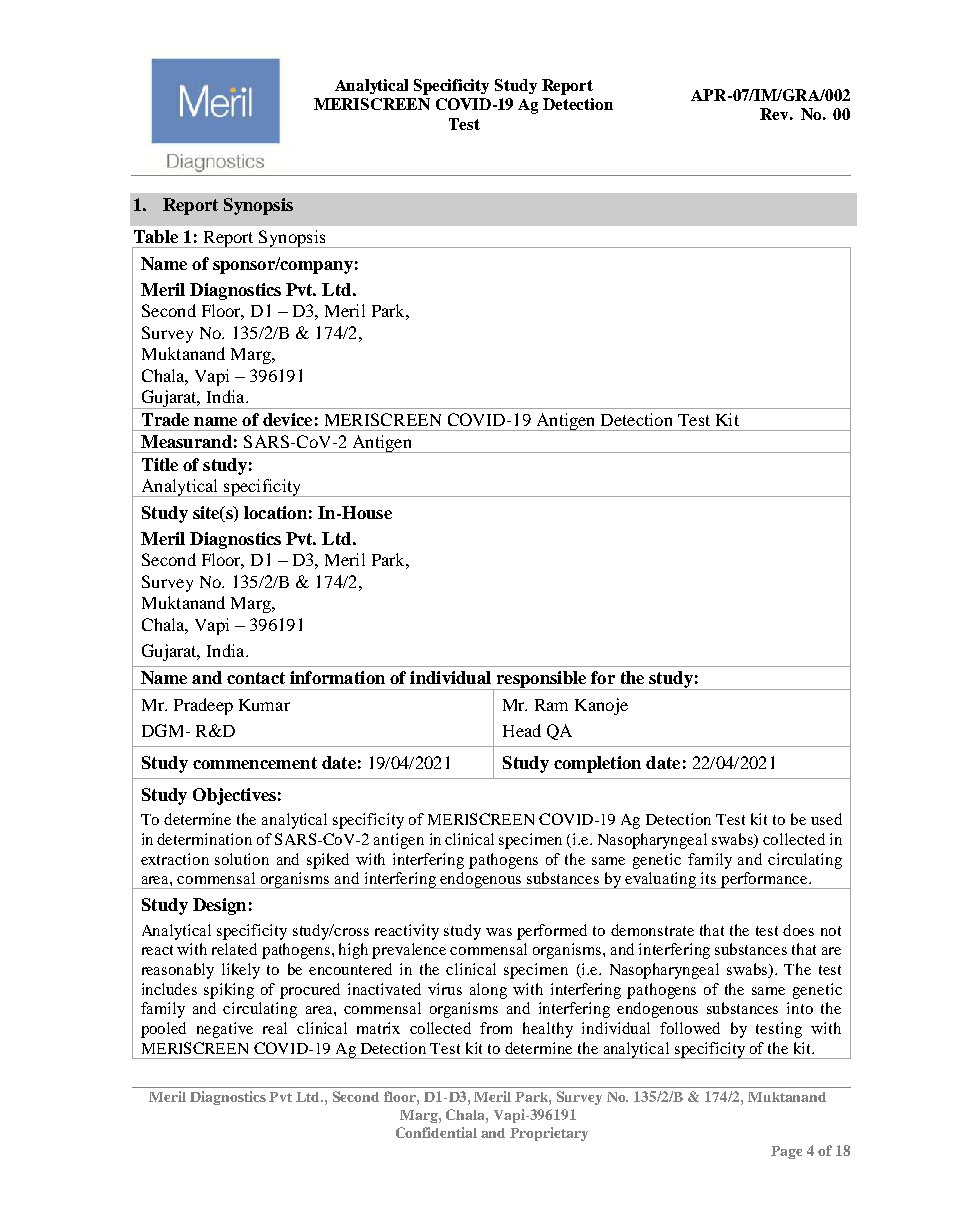  Describe the element at coordinates (786, 1152) in the document. I see `Page` at that location.
